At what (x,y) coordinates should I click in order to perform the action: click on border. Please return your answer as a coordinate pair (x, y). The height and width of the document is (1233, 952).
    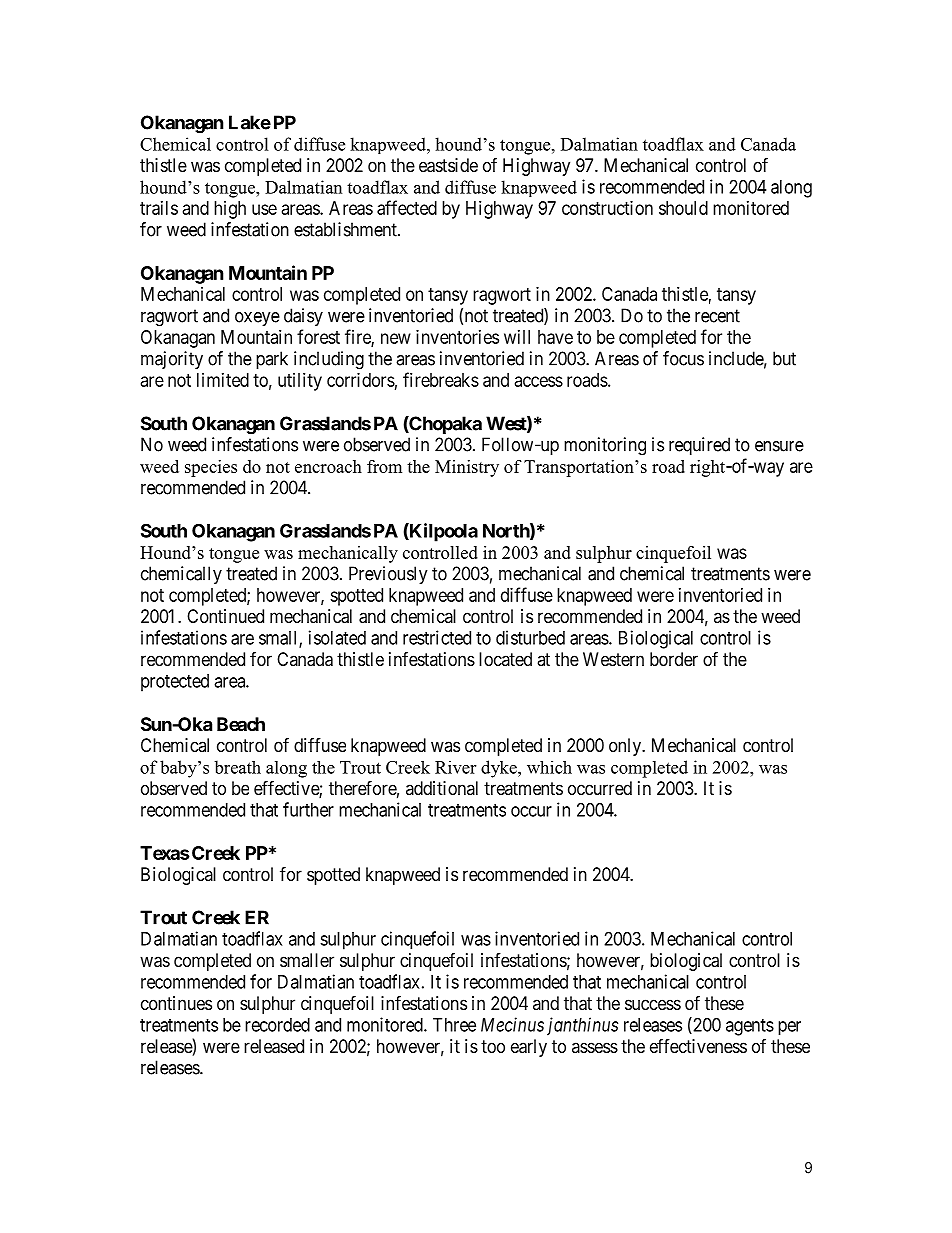
    Looking at the image, I should click on (674, 659).
